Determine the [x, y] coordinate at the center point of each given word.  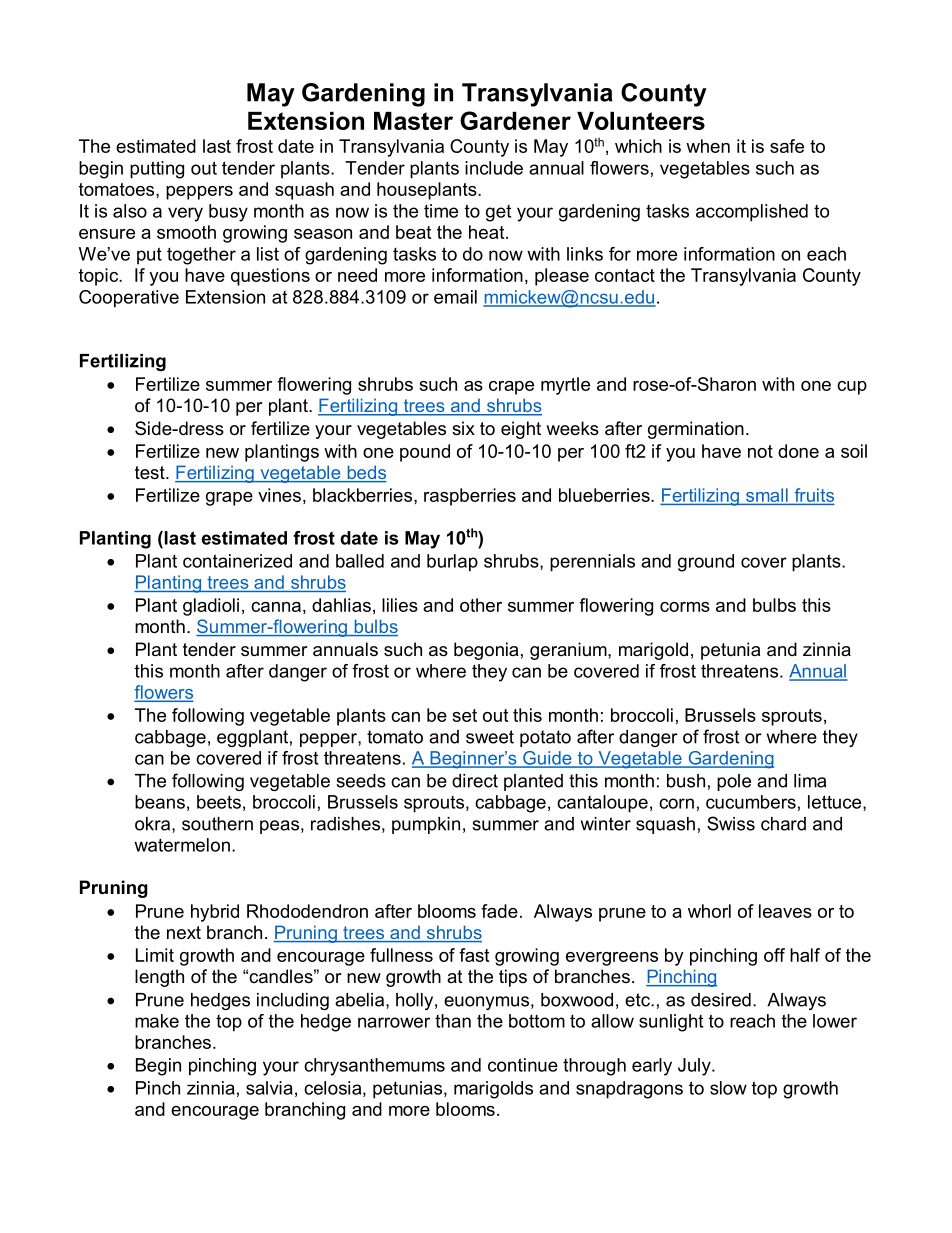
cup [852, 388]
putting [157, 170]
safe [787, 146]
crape [511, 388]
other [481, 605]
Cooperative [129, 299]
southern [217, 824]
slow [728, 1088]
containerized [237, 561]
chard [783, 824]
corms [685, 607]
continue [523, 1065]
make [157, 1021]
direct [475, 781]
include [494, 168]
